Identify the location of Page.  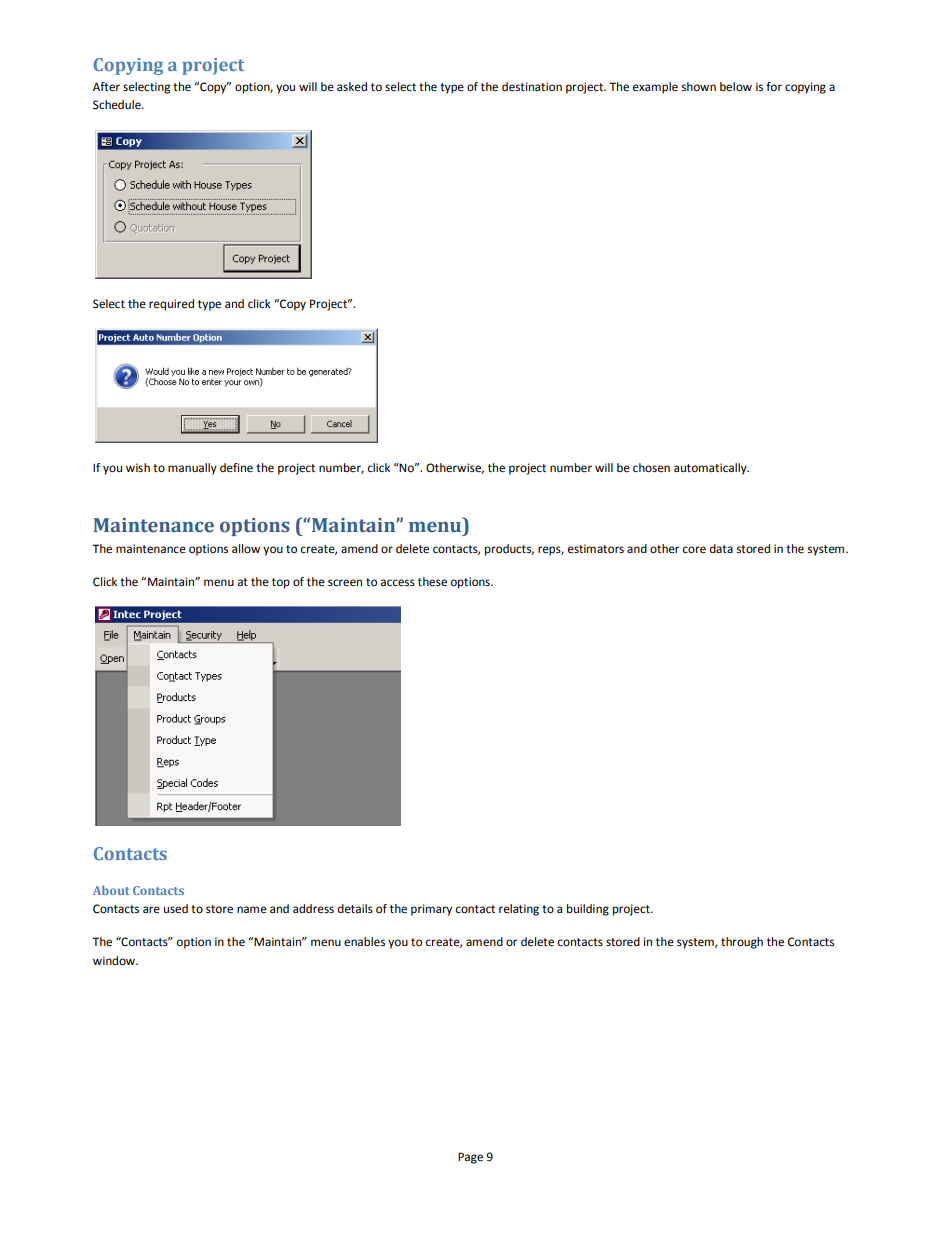
(470, 1158).
